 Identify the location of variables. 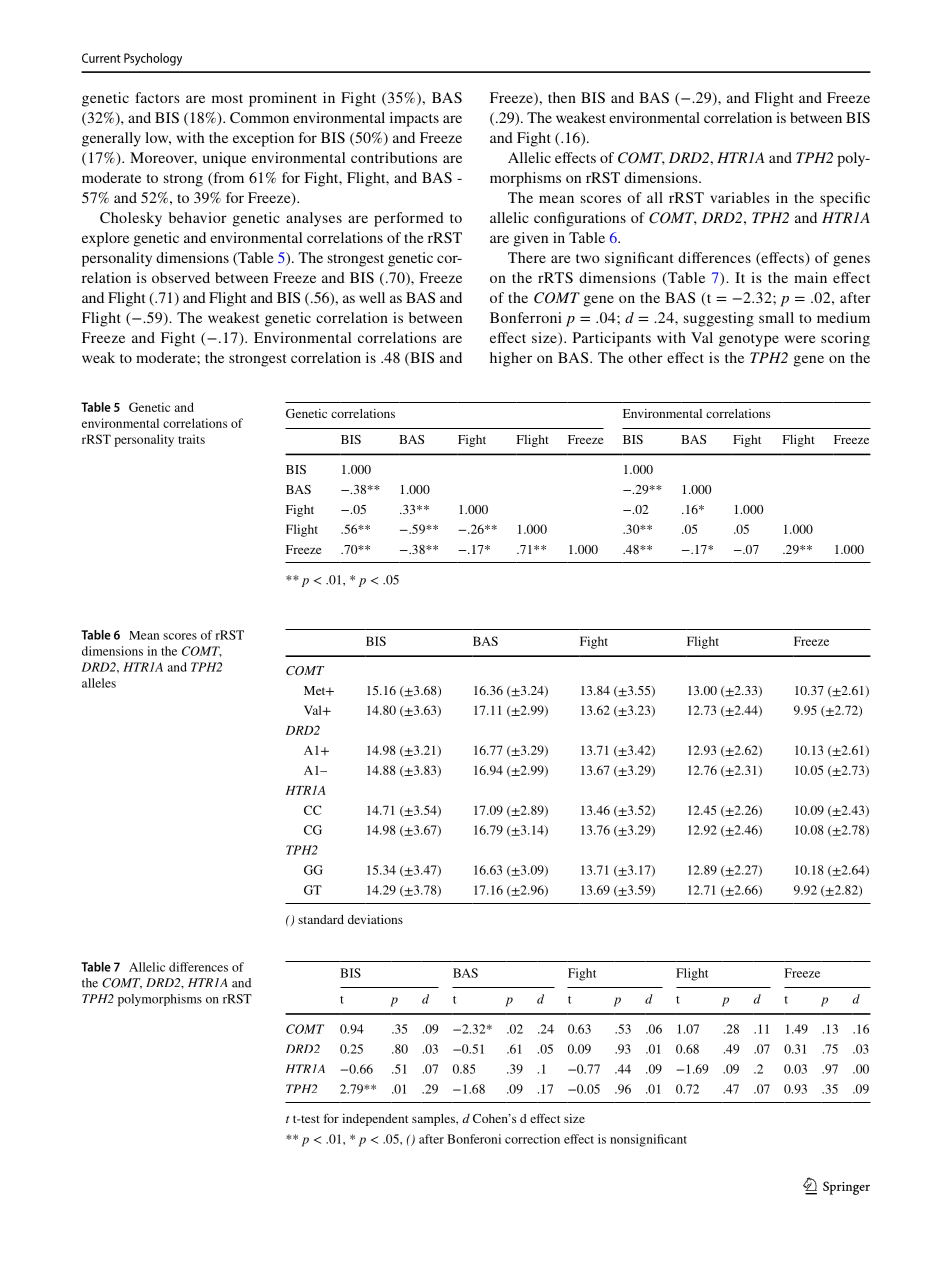
(740, 197).
